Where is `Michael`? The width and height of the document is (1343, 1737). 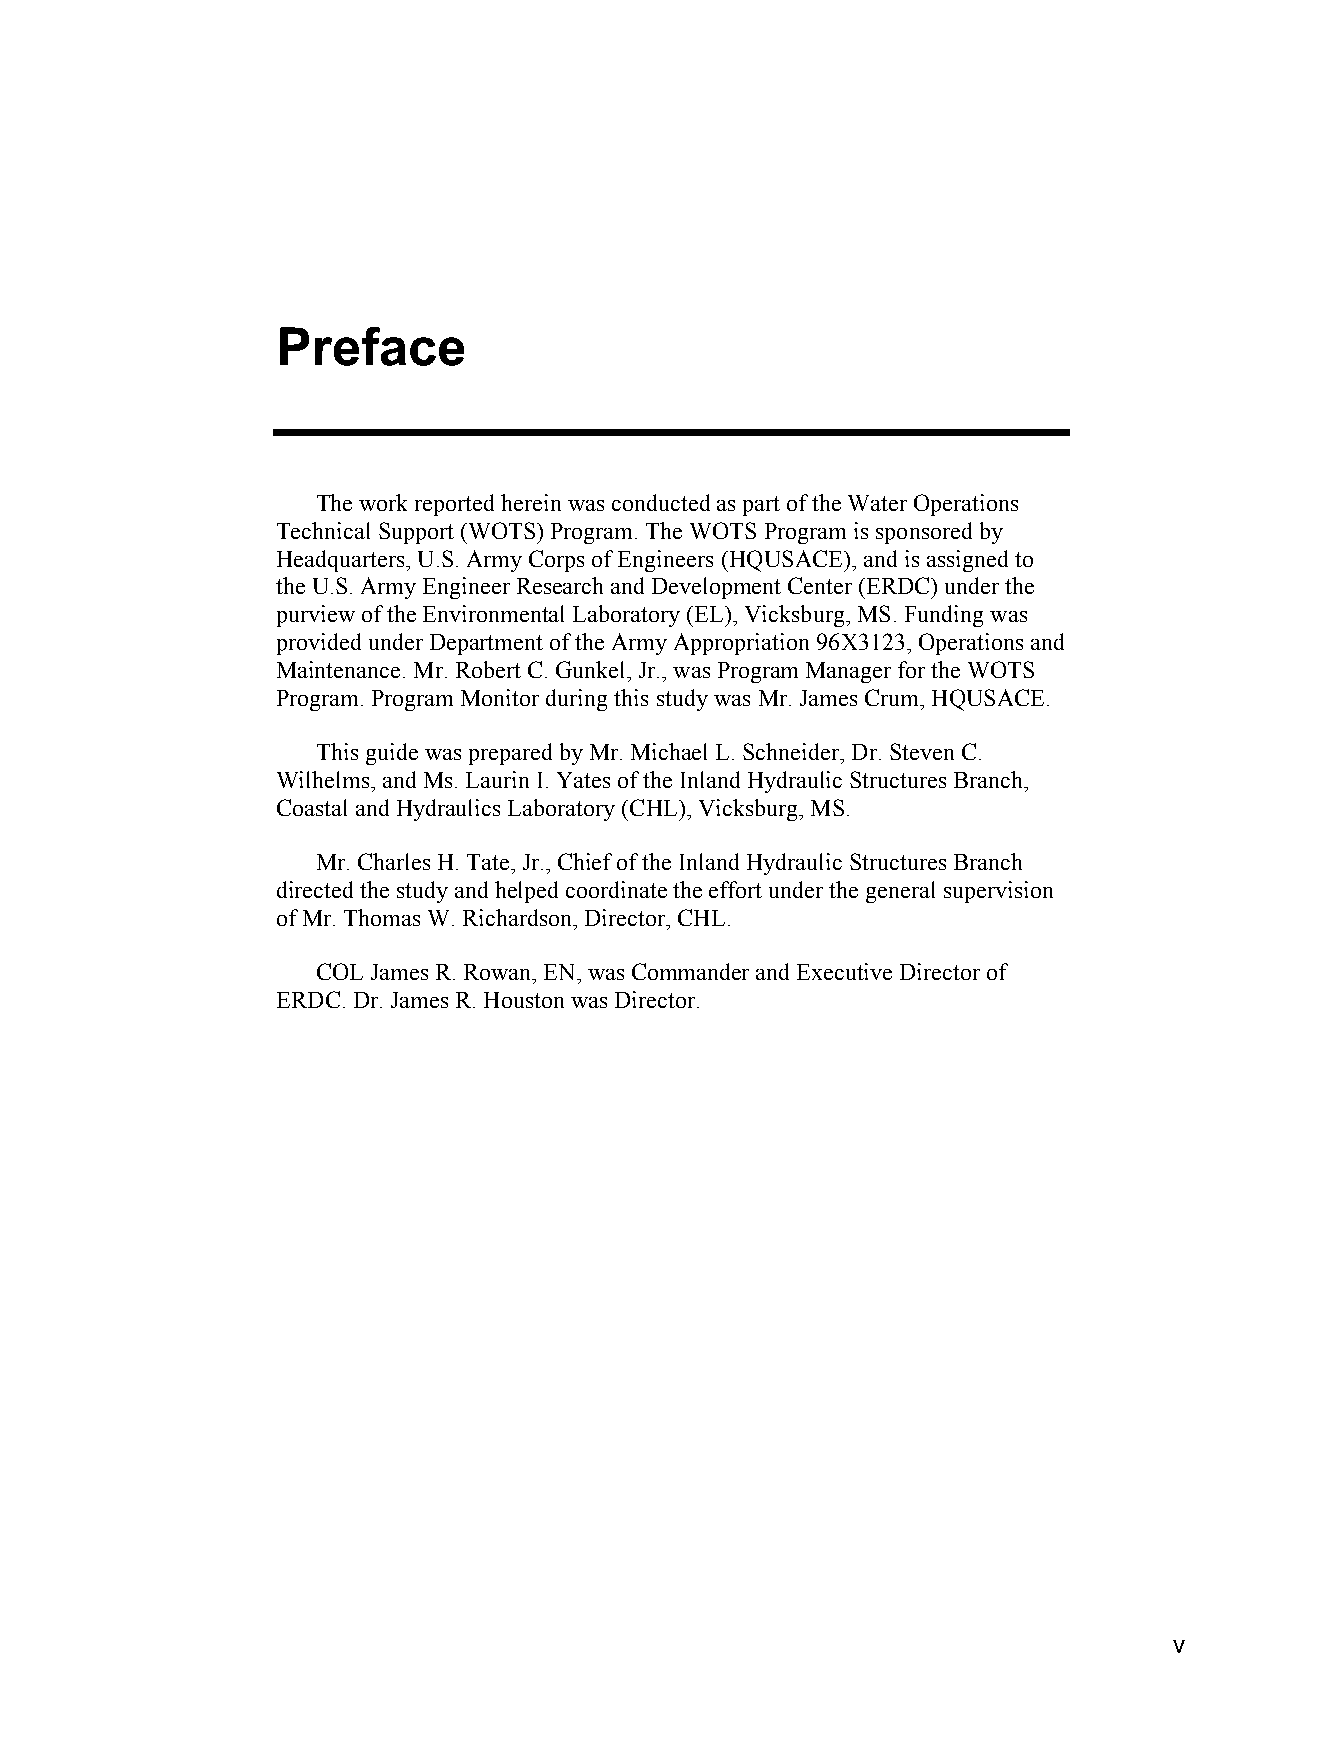
Michael is located at coordinates (669, 751).
